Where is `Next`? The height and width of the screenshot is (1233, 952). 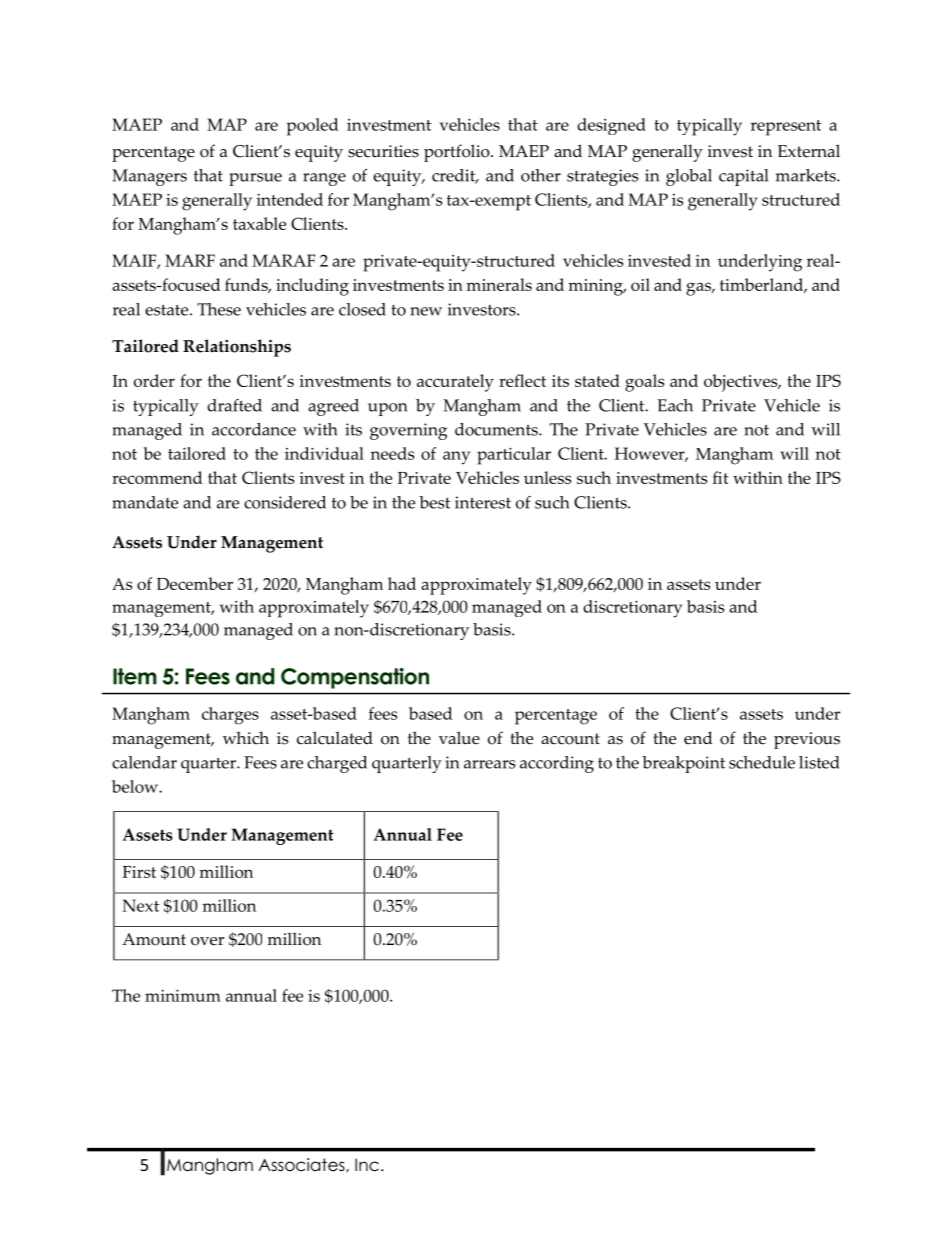
Next is located at coordinates (141, 905).
